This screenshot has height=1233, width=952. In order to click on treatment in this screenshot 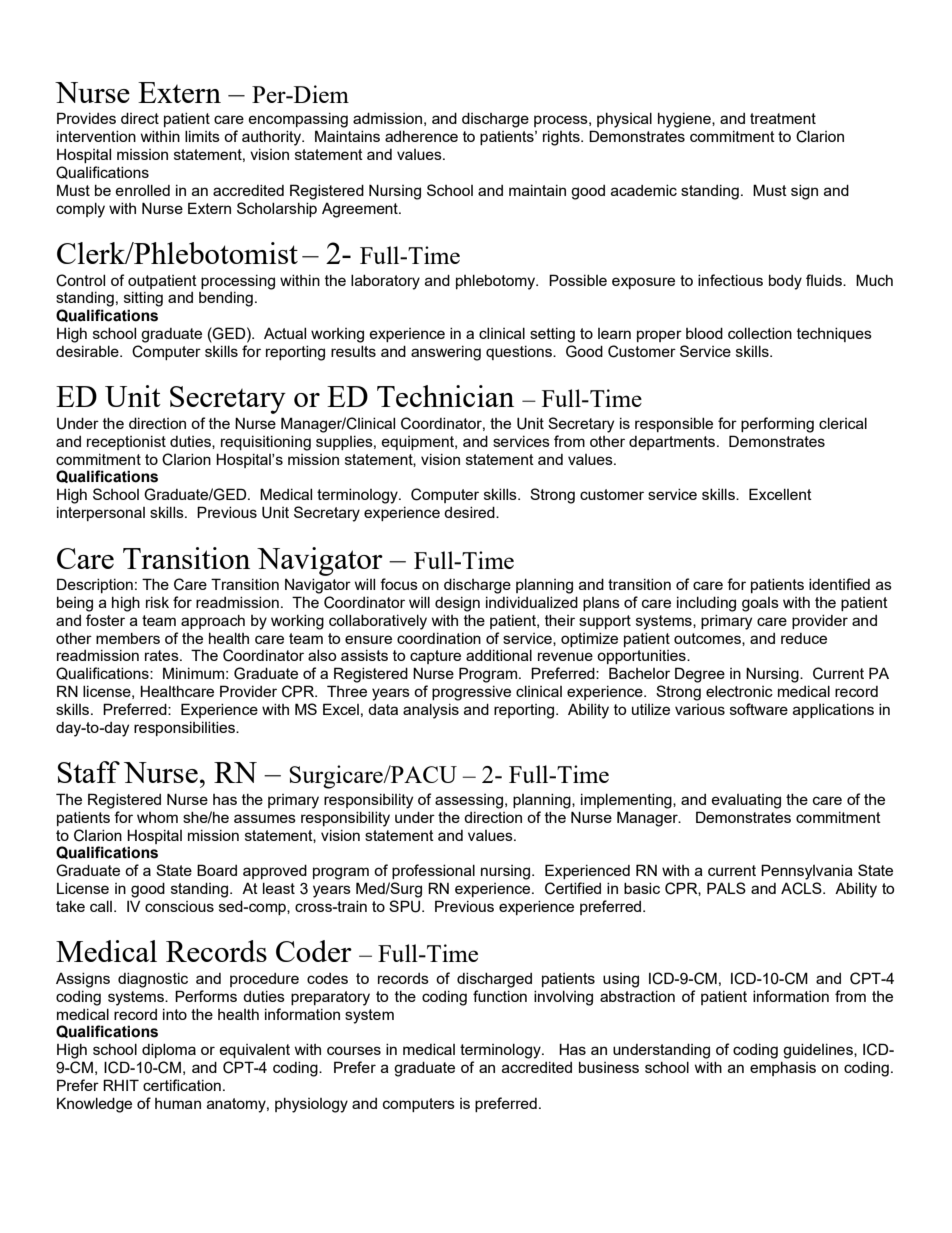, I will do `click(783, 118)`.
